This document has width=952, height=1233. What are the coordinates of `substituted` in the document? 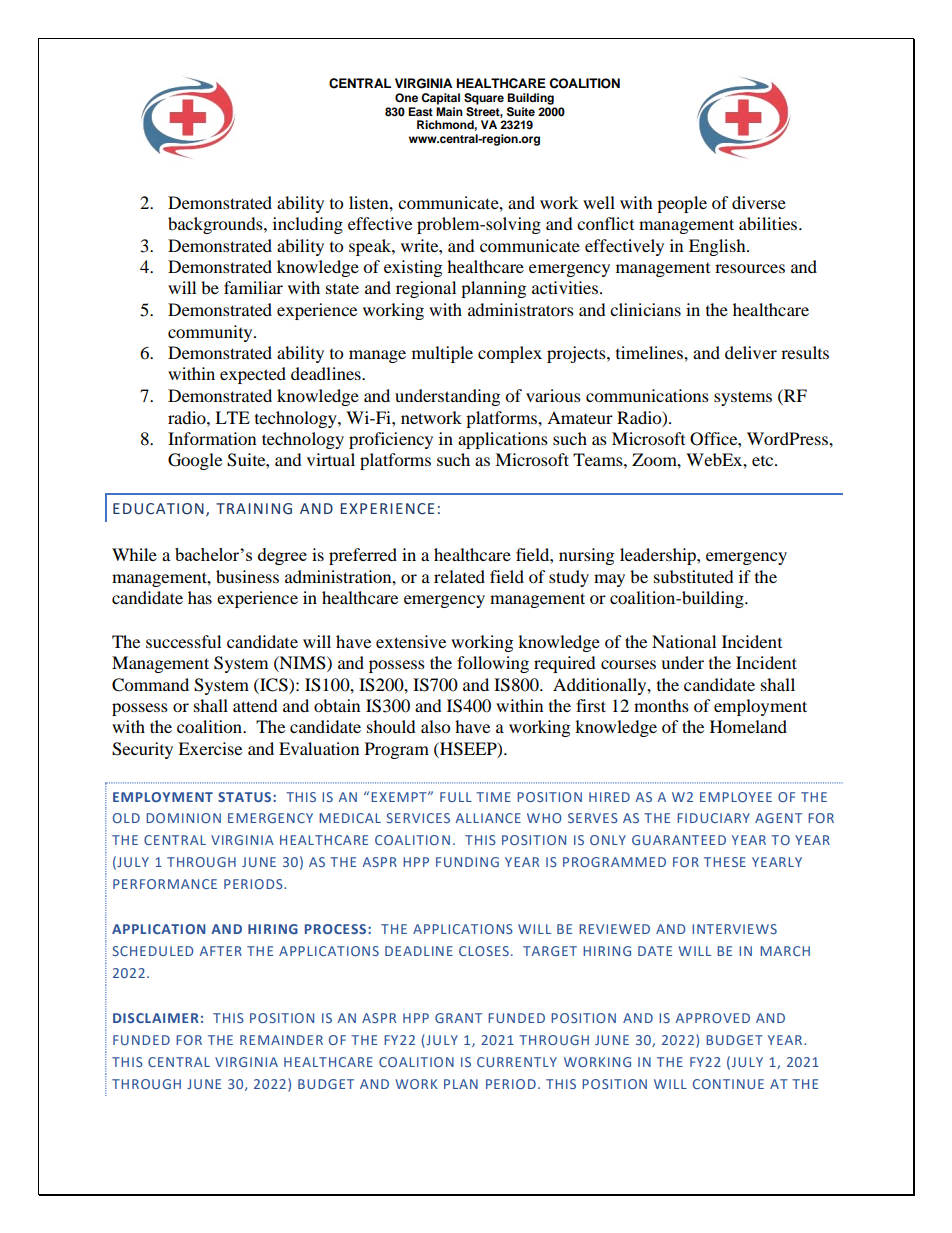 It's located at (694, 576).
